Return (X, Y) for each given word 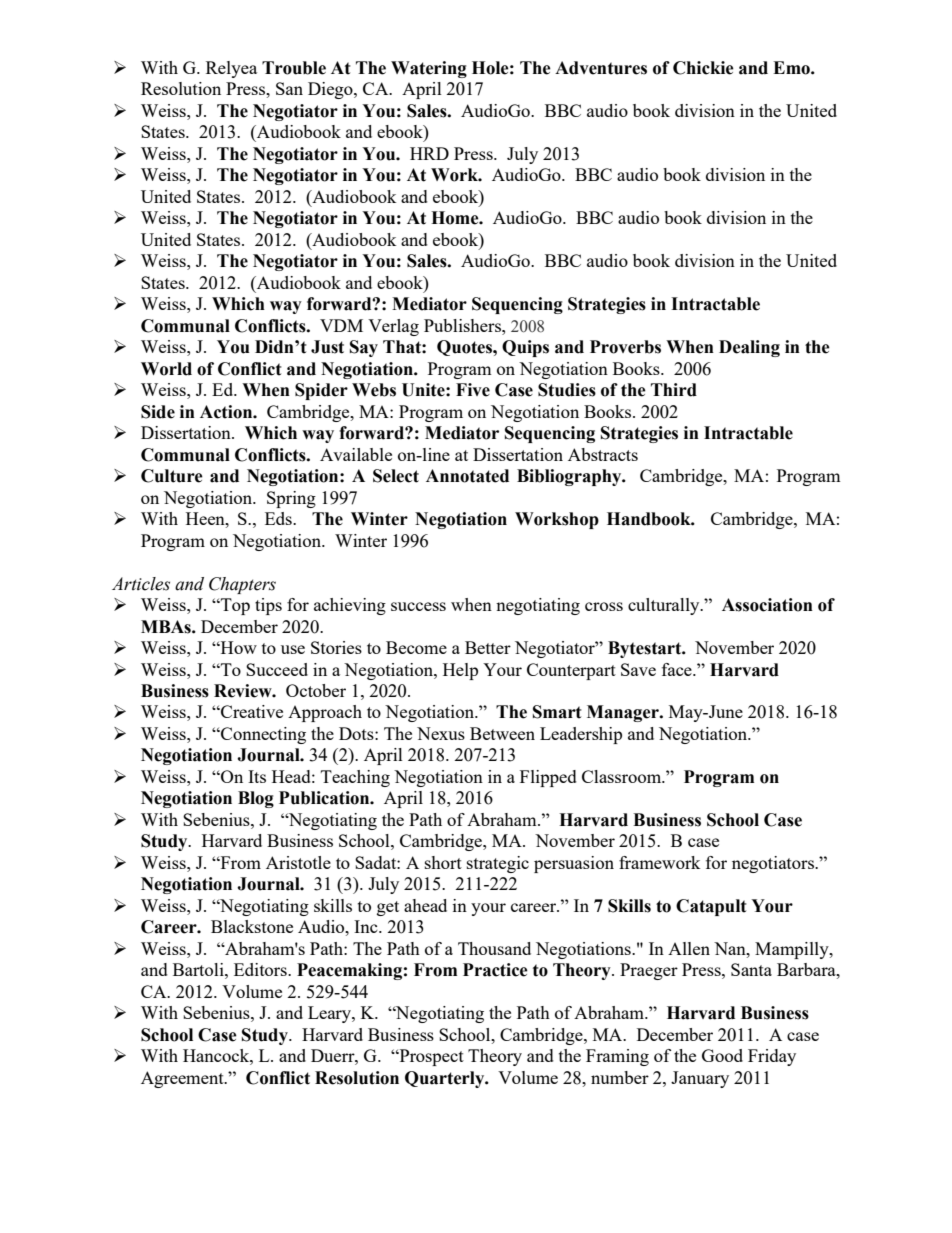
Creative (251, 711)
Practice (495, 970)
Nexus (441, 733)
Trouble (294, 68)
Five (473, 390)
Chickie (703, 68)
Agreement (183, 1079)
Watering (429, 69)
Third (674, 390)
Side (158, 412)
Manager (624, 713)
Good (722, 1055)
